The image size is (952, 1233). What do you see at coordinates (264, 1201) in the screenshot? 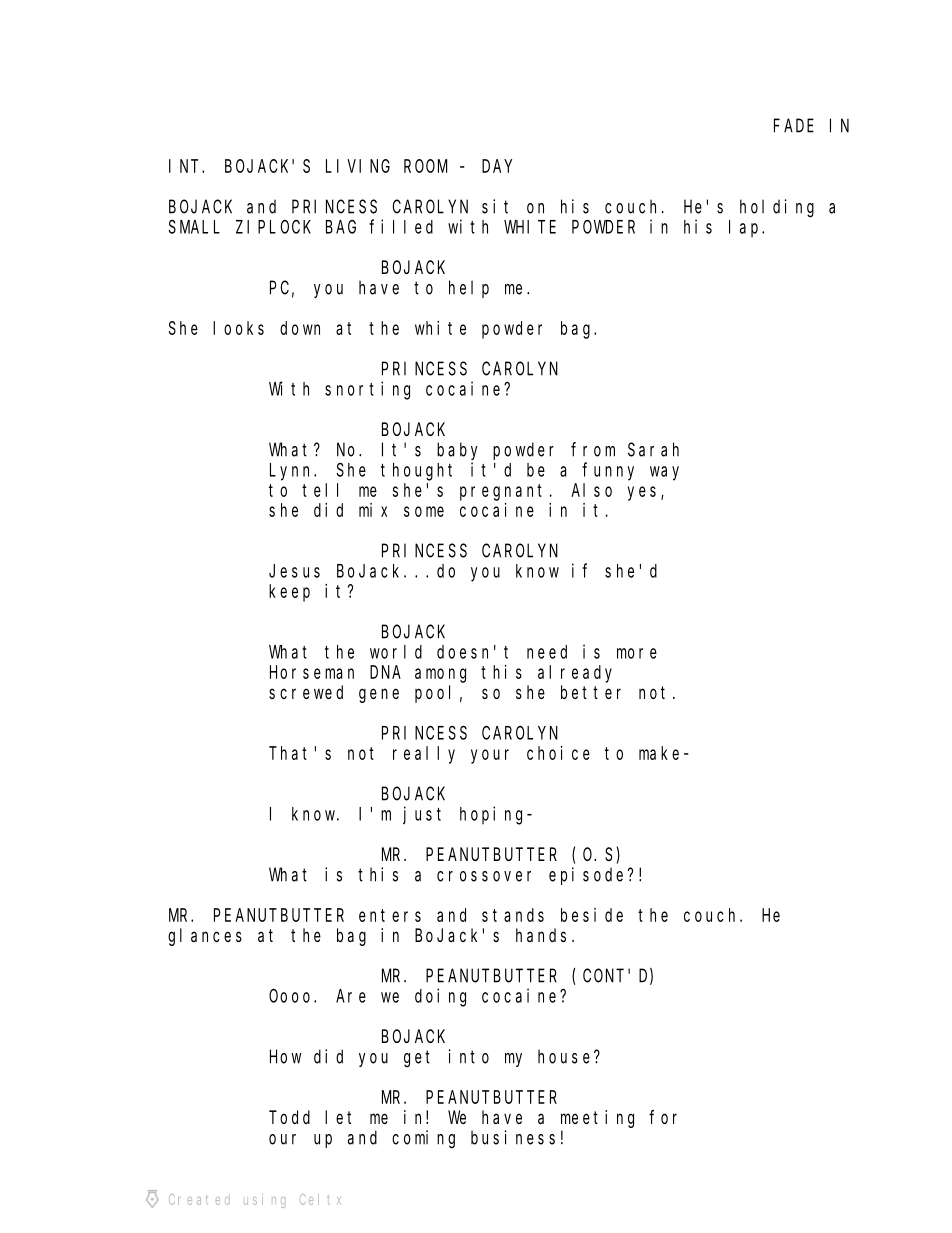
I see `using` at bounding box center [264, 1201].
